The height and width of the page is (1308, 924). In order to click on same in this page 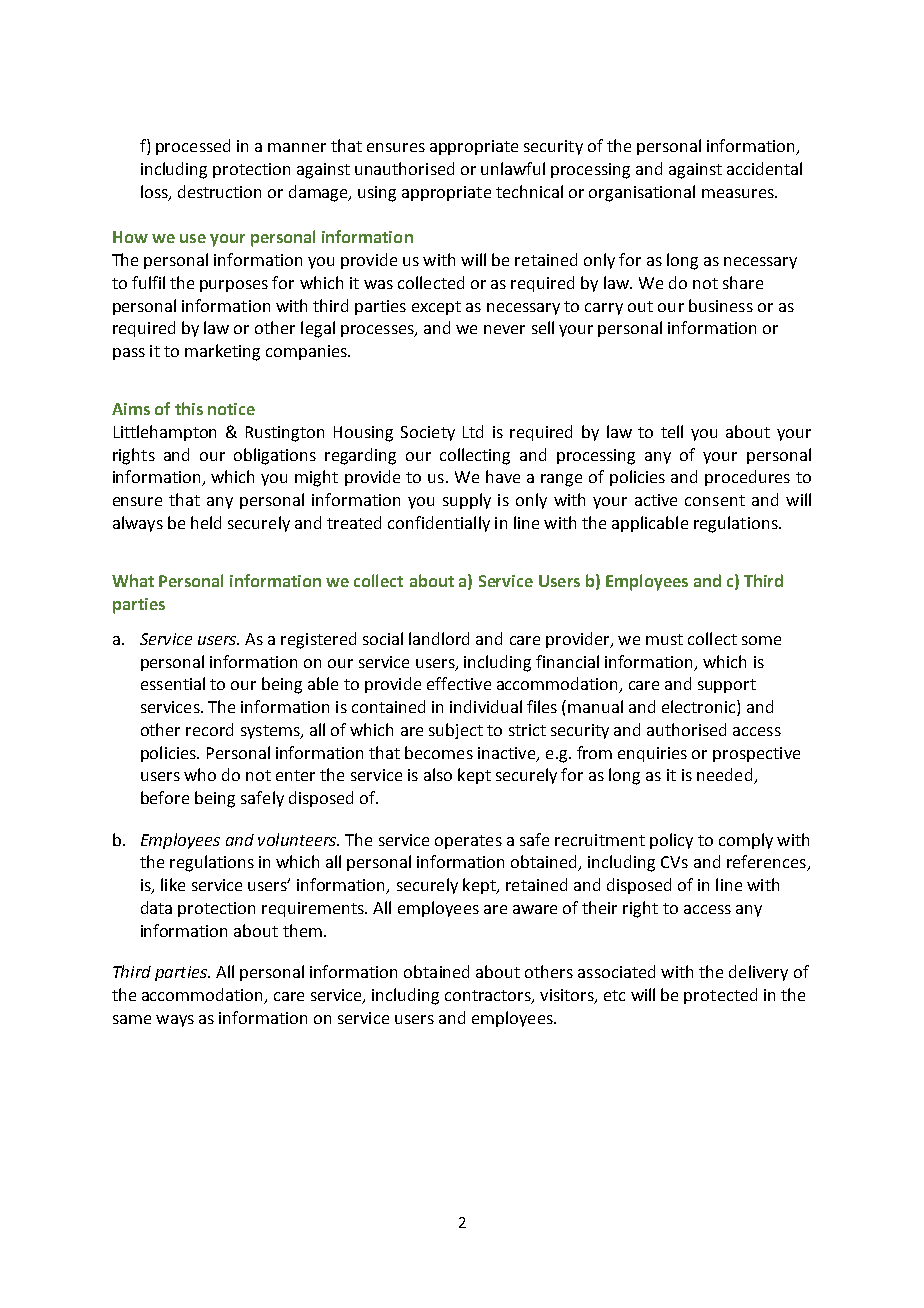, I will do `click(132, 1019)`.
